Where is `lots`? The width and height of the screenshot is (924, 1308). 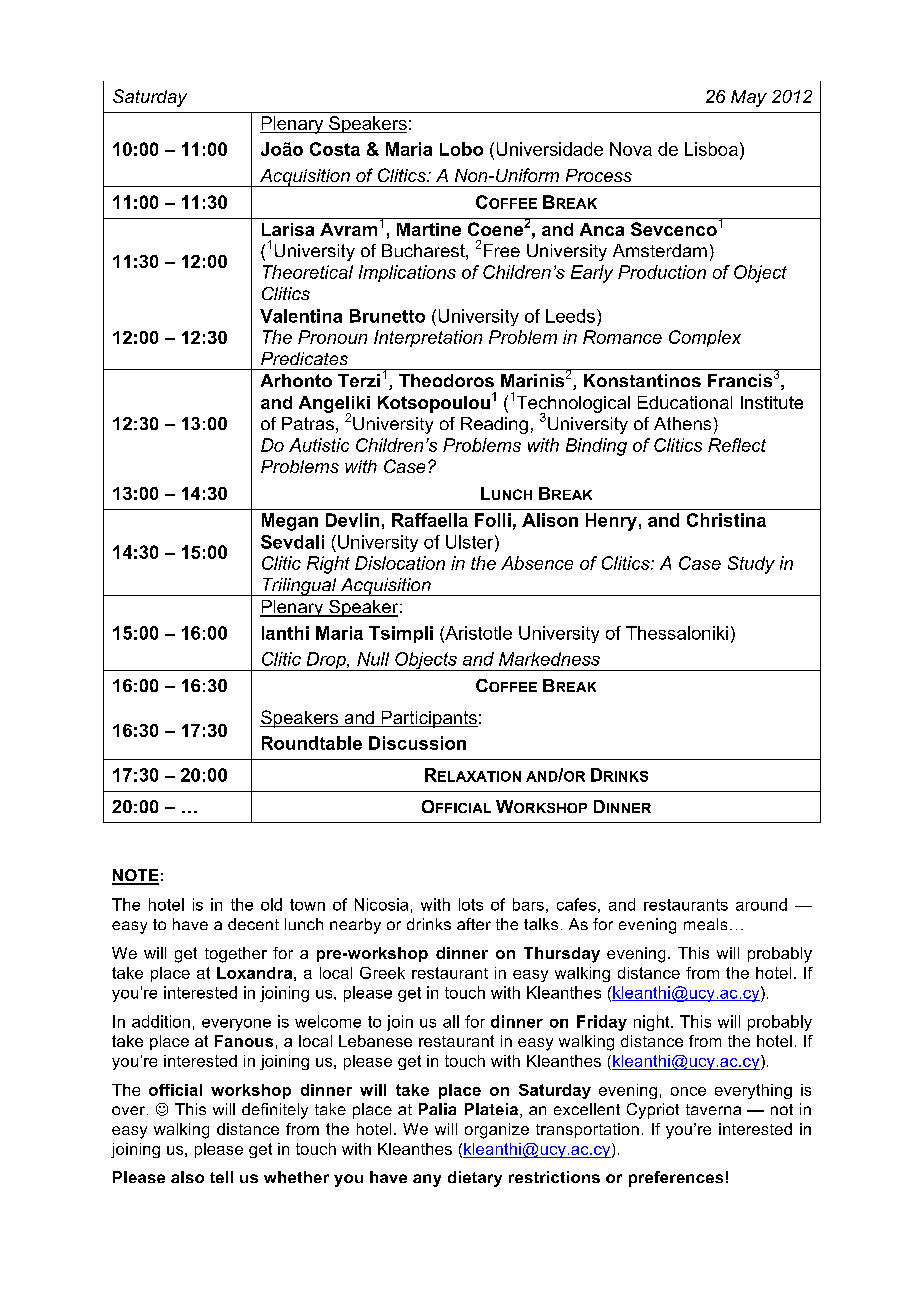 lots is located at coordinates (471, 904).
